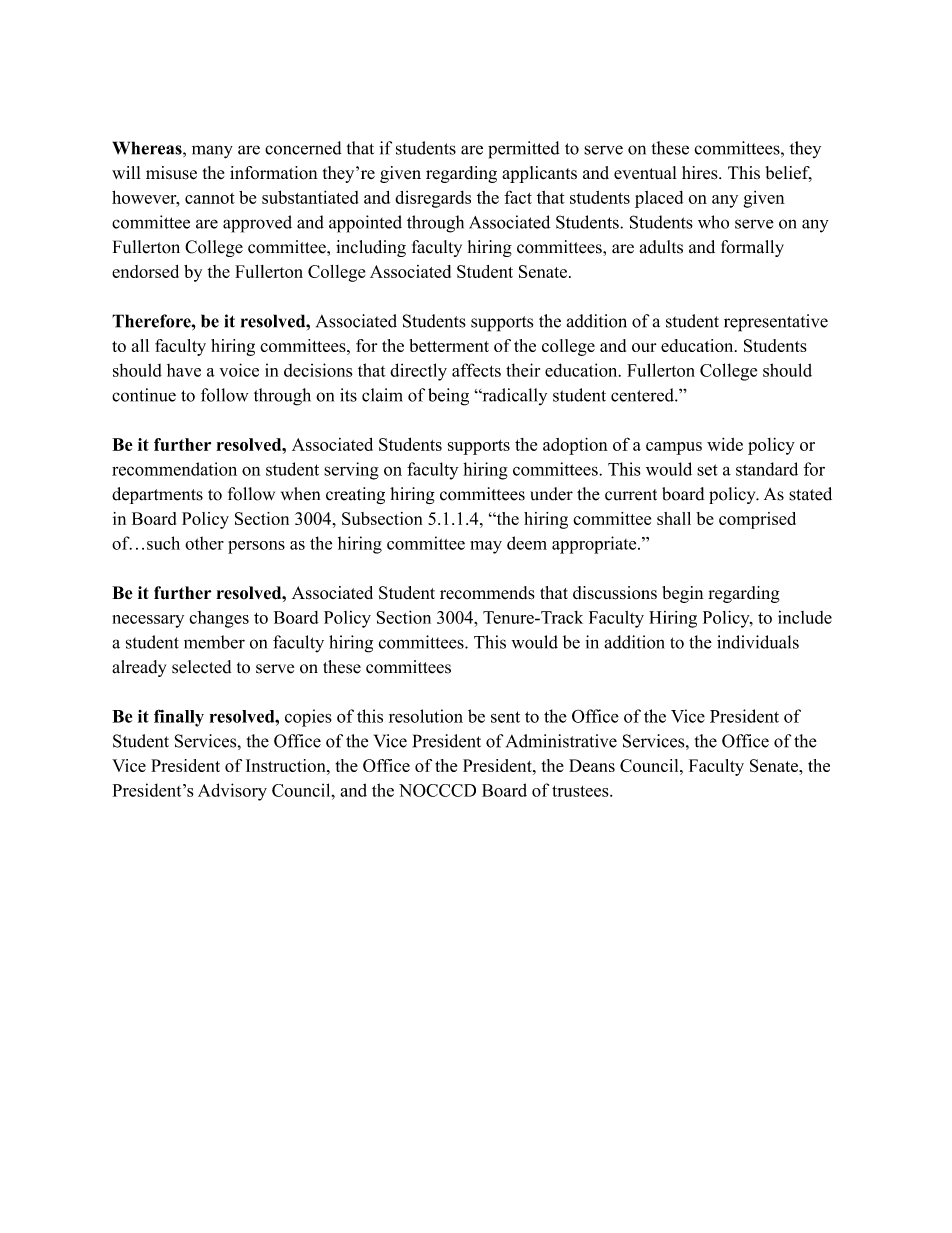  Describe the element at coordinates (212, 152) in the page. I see `many` at that location.
